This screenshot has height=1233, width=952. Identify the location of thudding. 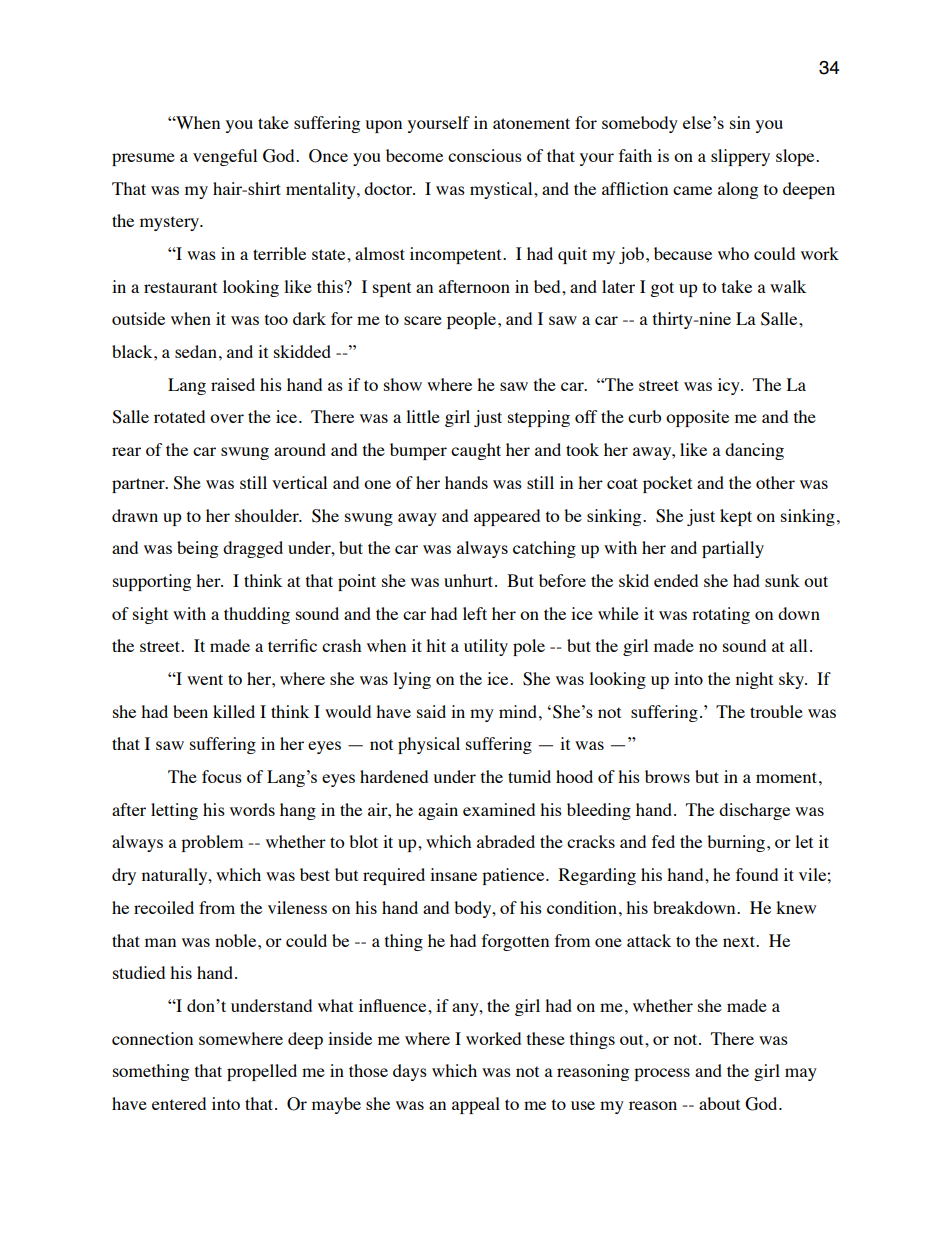
(257, 615).
